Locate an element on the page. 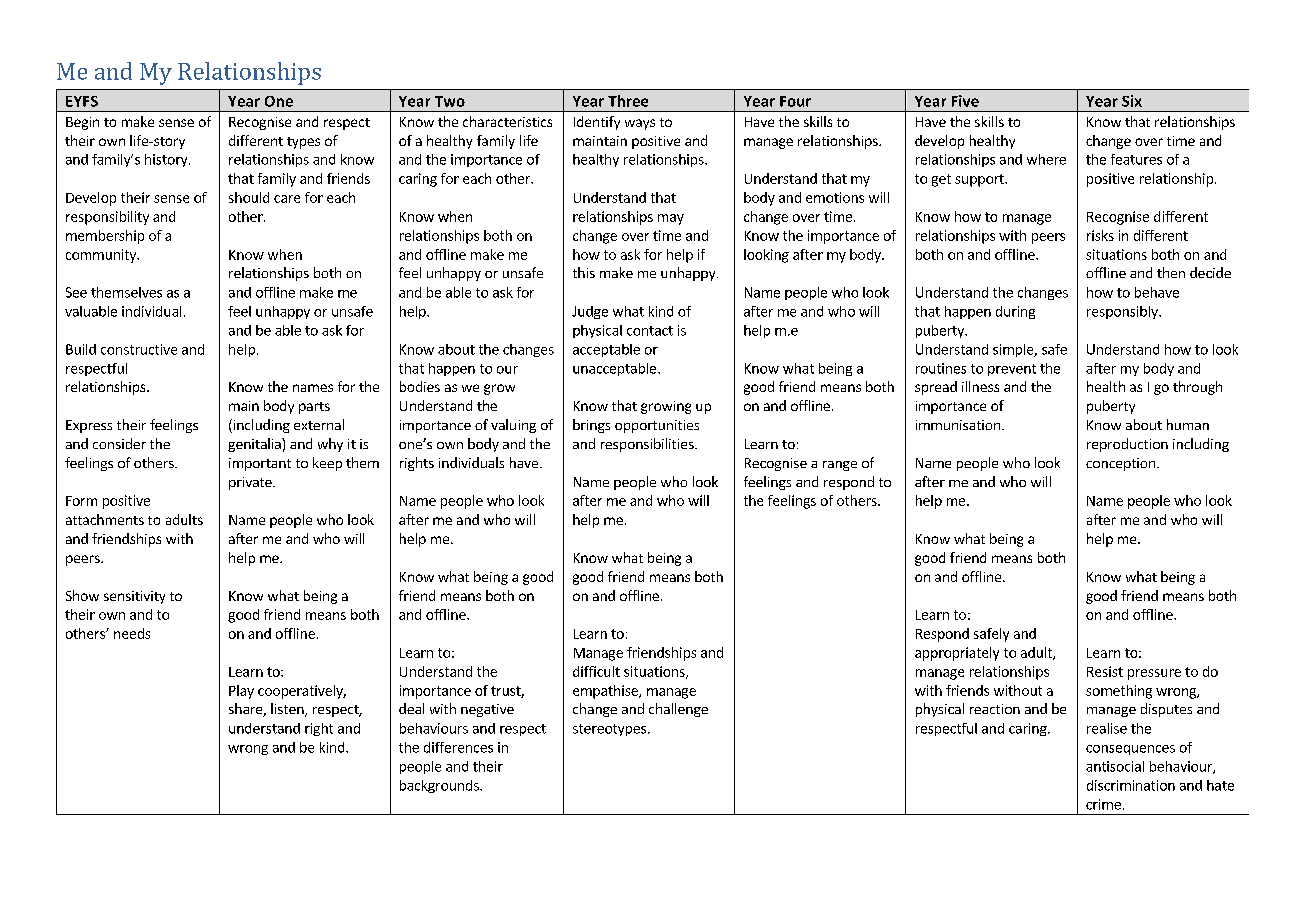 The height and width of the page is (924, 1308). discrimination is located at coordinates (1131, 785).
